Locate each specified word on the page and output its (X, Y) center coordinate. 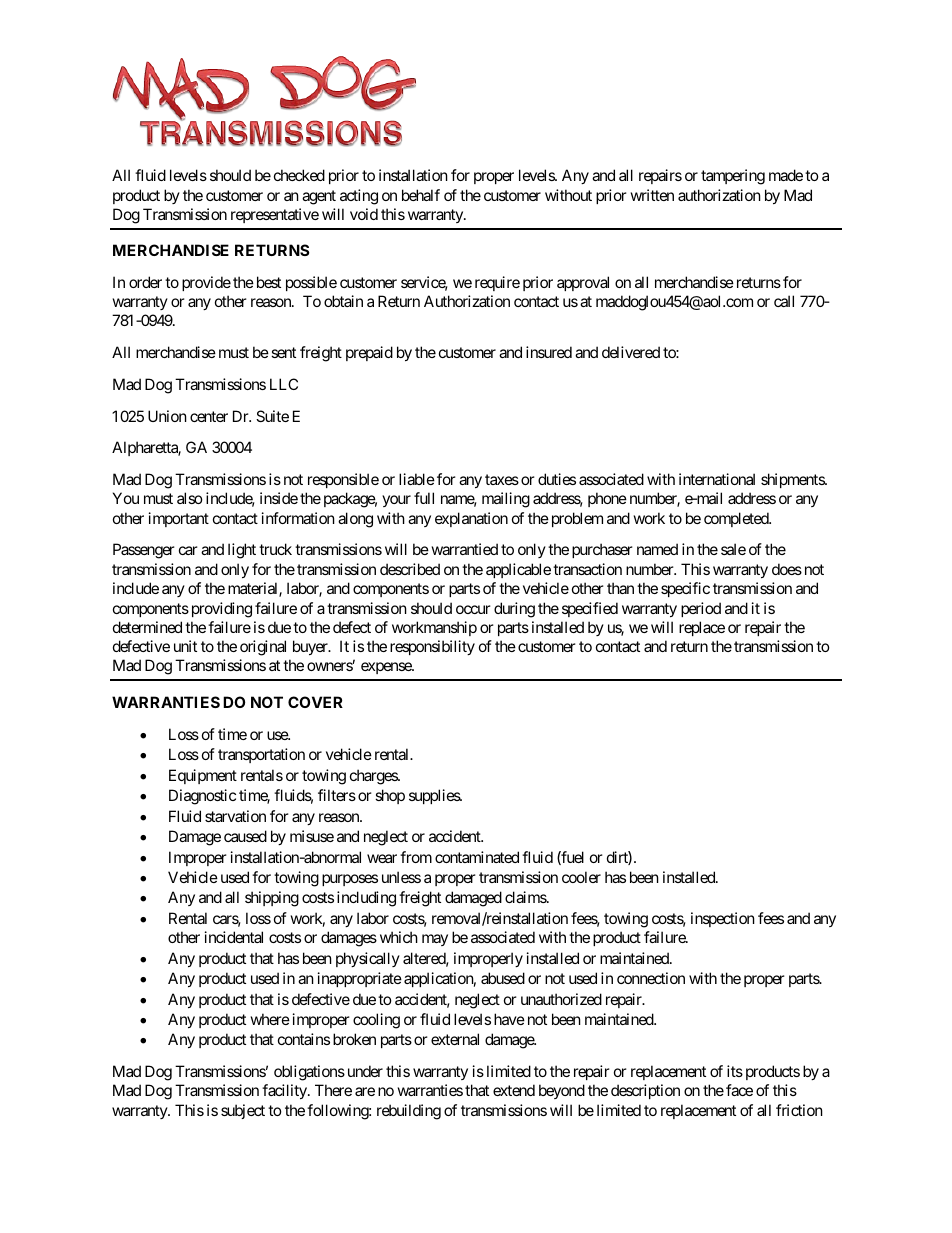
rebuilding (409, 1112)
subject (243, 1111)
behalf (421, 195)
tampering (733, 177)
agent (319, 197)
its (735, 1071)
